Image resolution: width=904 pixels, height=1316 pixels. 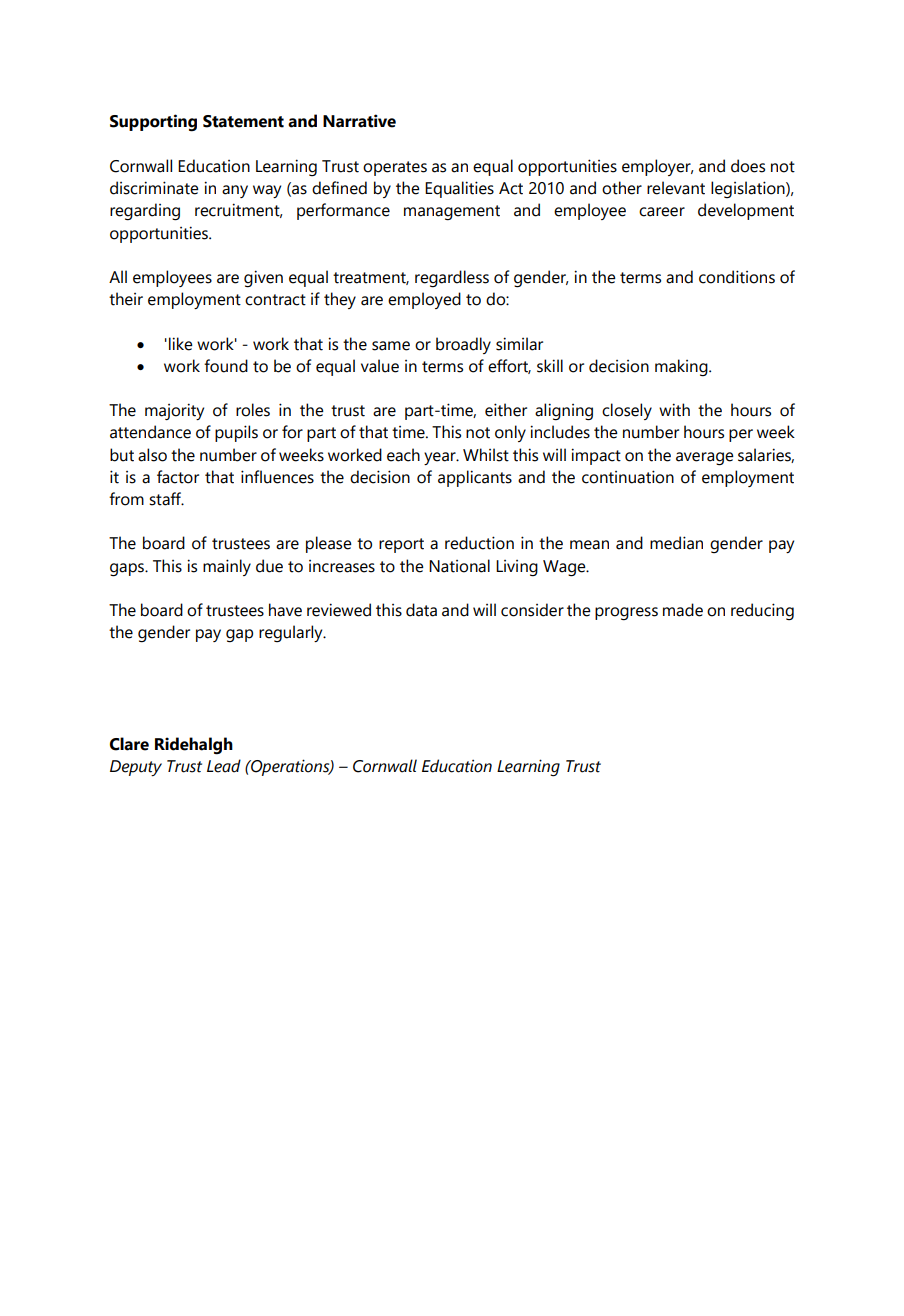 What do you see at coordinates (683, 610) in the document?
I see `made` at bounding box center [683, 610].
